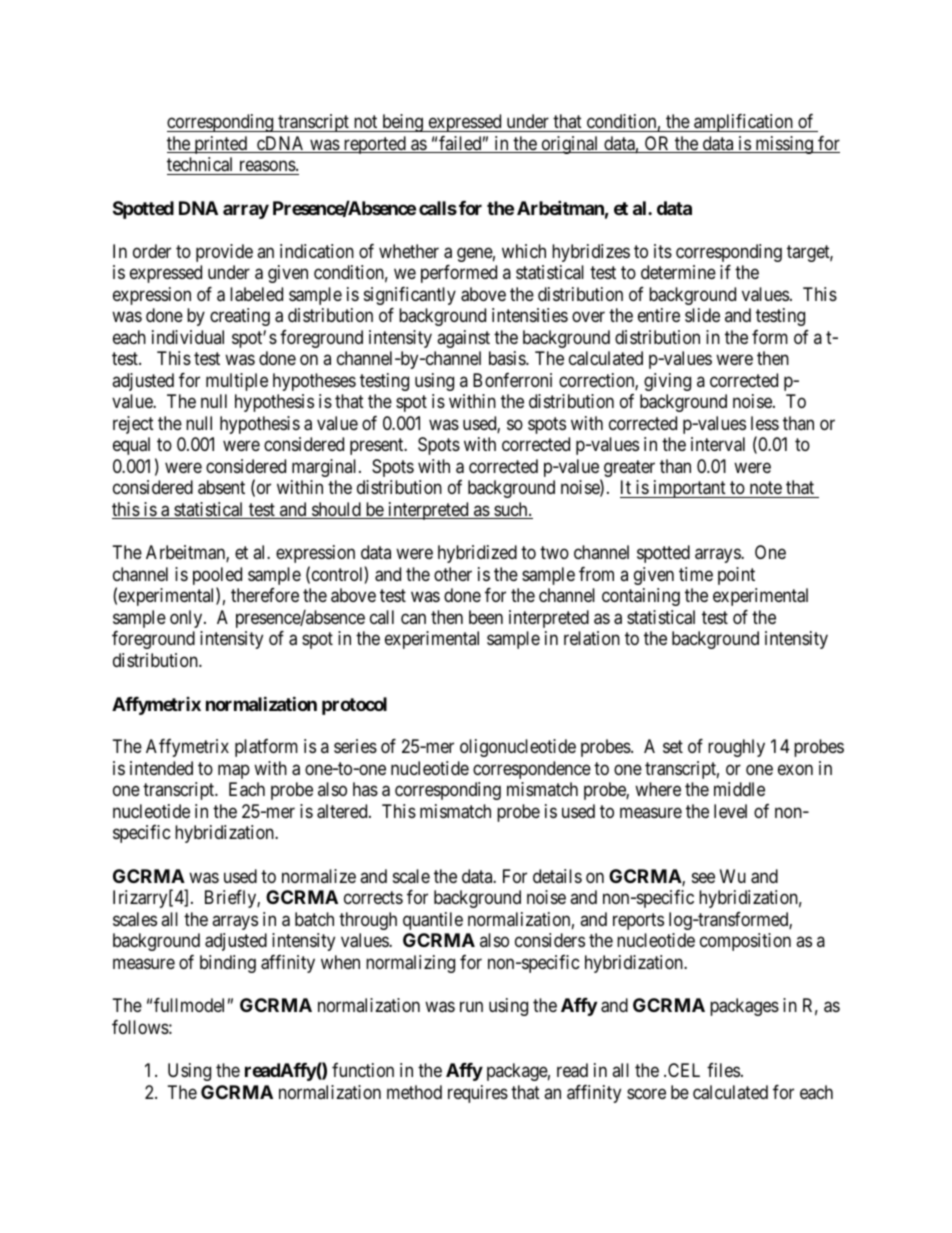 The height and width of the screenshot is (1233, 952). Describe the element at coordinates (237, 382) in the screenshot. I see `multiple` at that location.
